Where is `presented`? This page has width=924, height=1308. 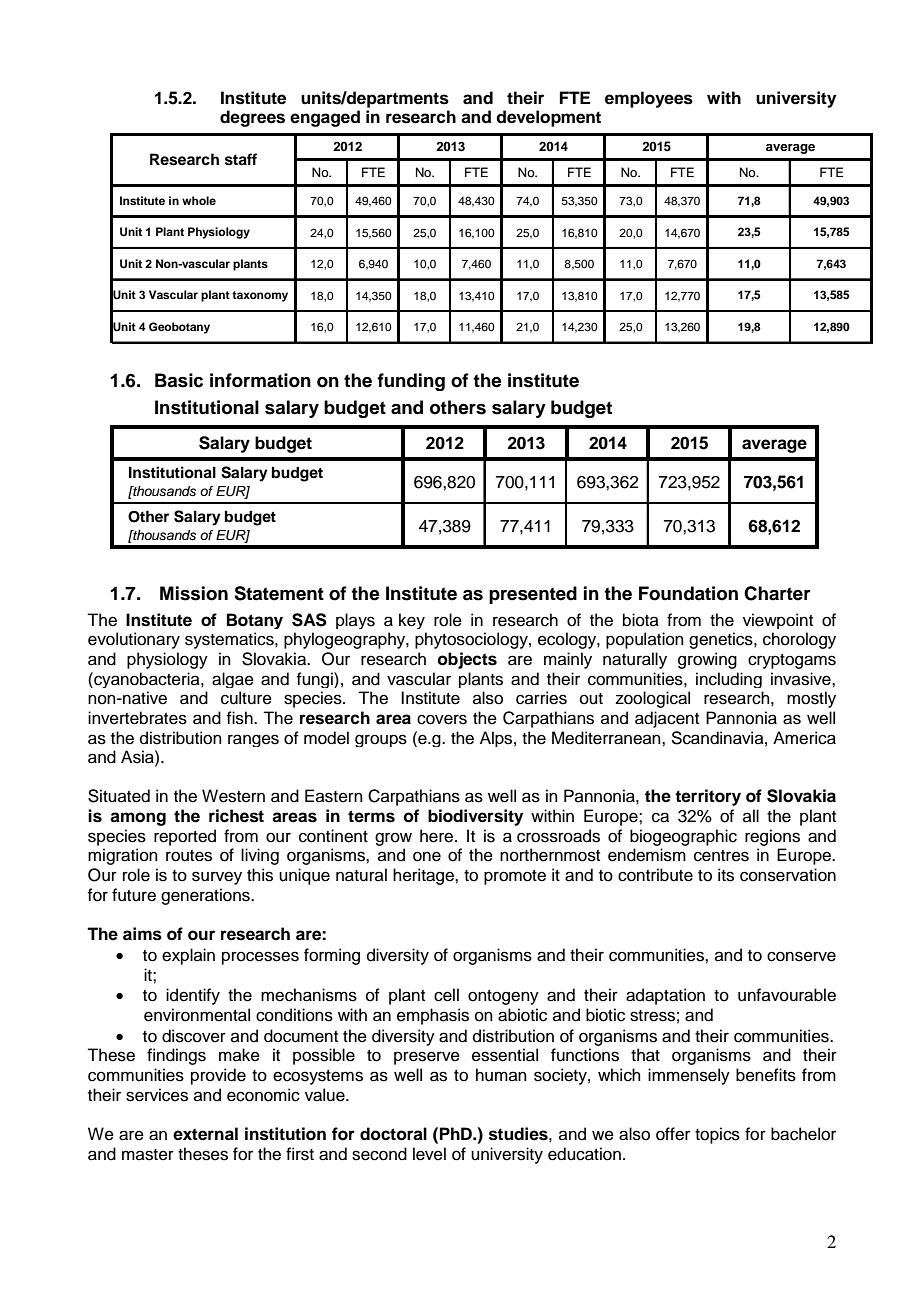 presented is located at coordinates (533, 595).
